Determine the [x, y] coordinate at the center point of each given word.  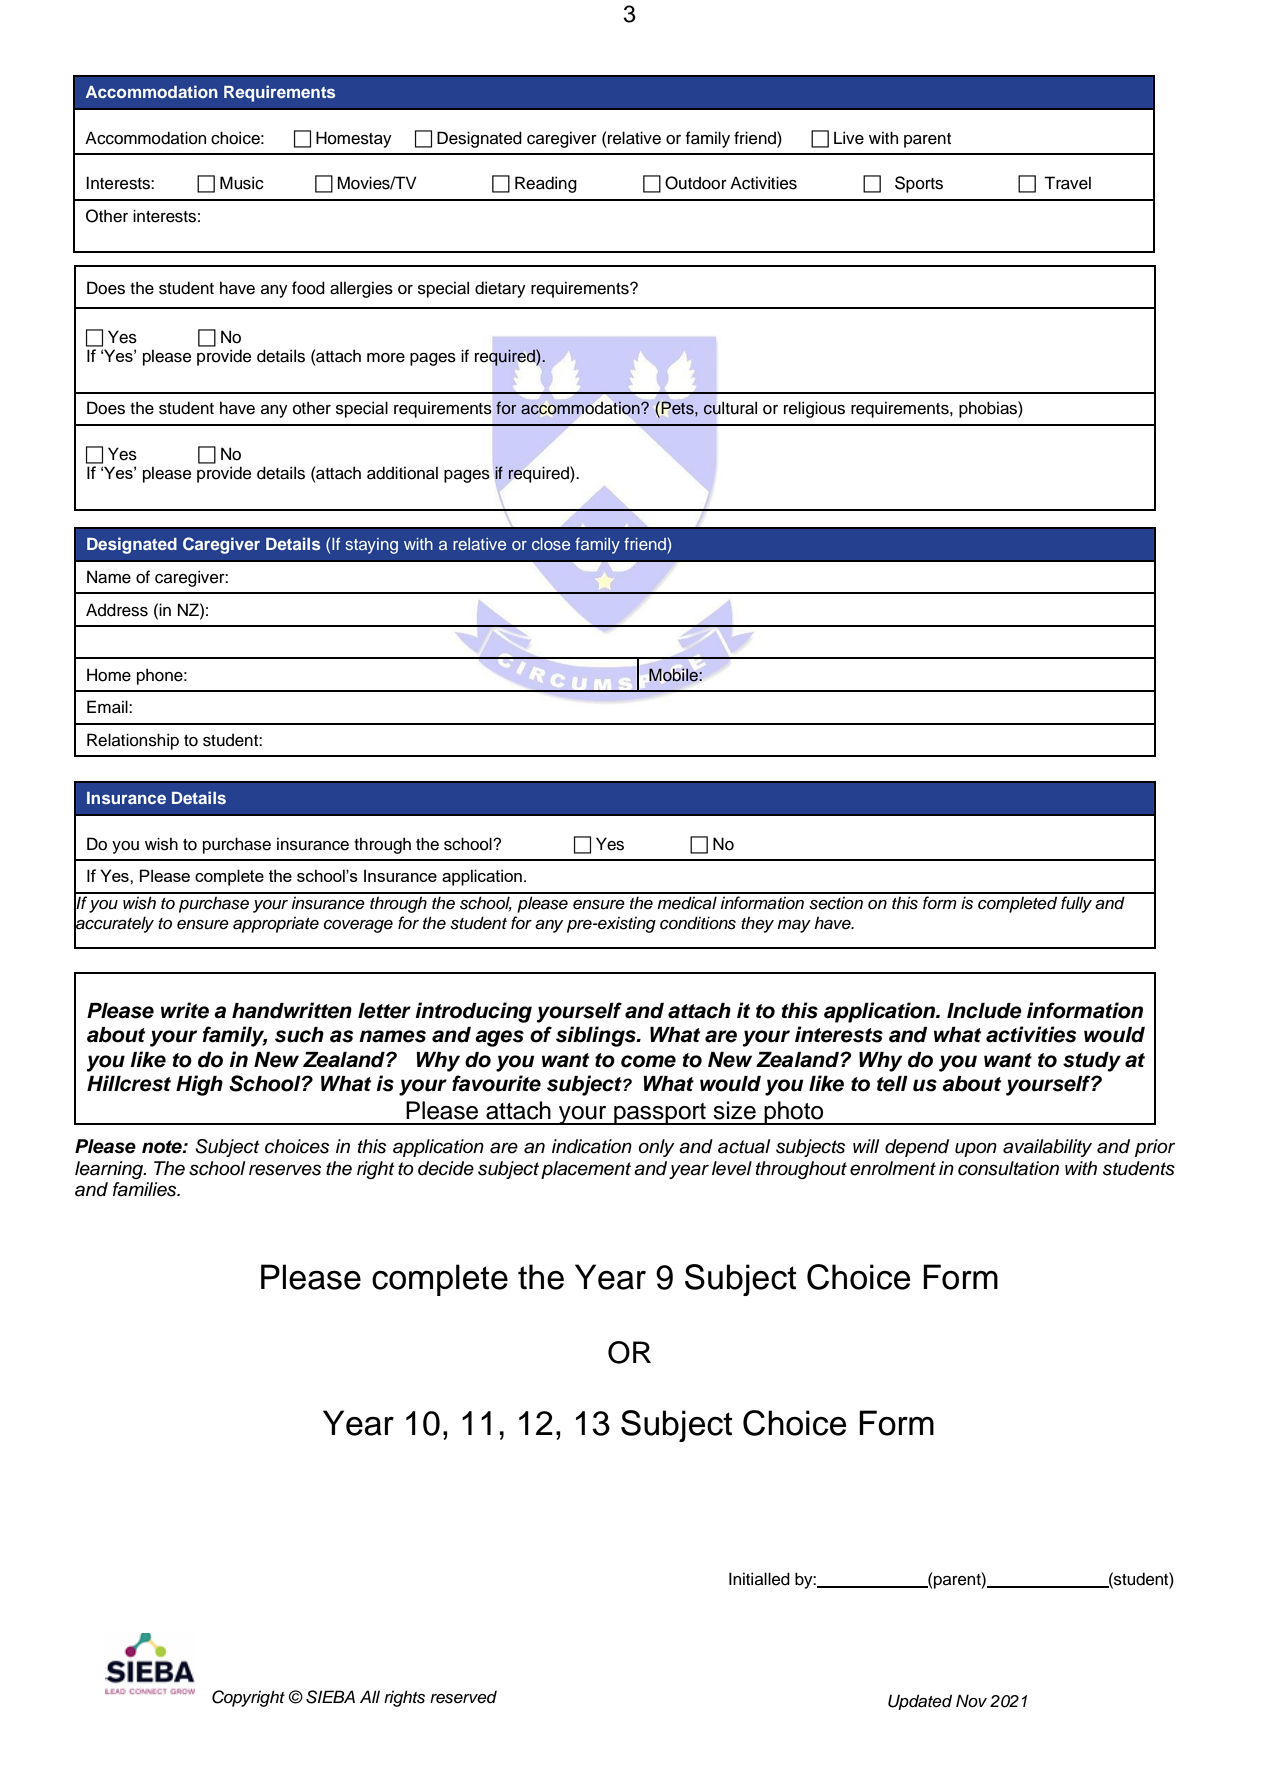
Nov [971, 1700]
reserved [463, 1697]
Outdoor [696, 183]
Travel [1067, 183]
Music [242, 183]
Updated [920, 1702]
